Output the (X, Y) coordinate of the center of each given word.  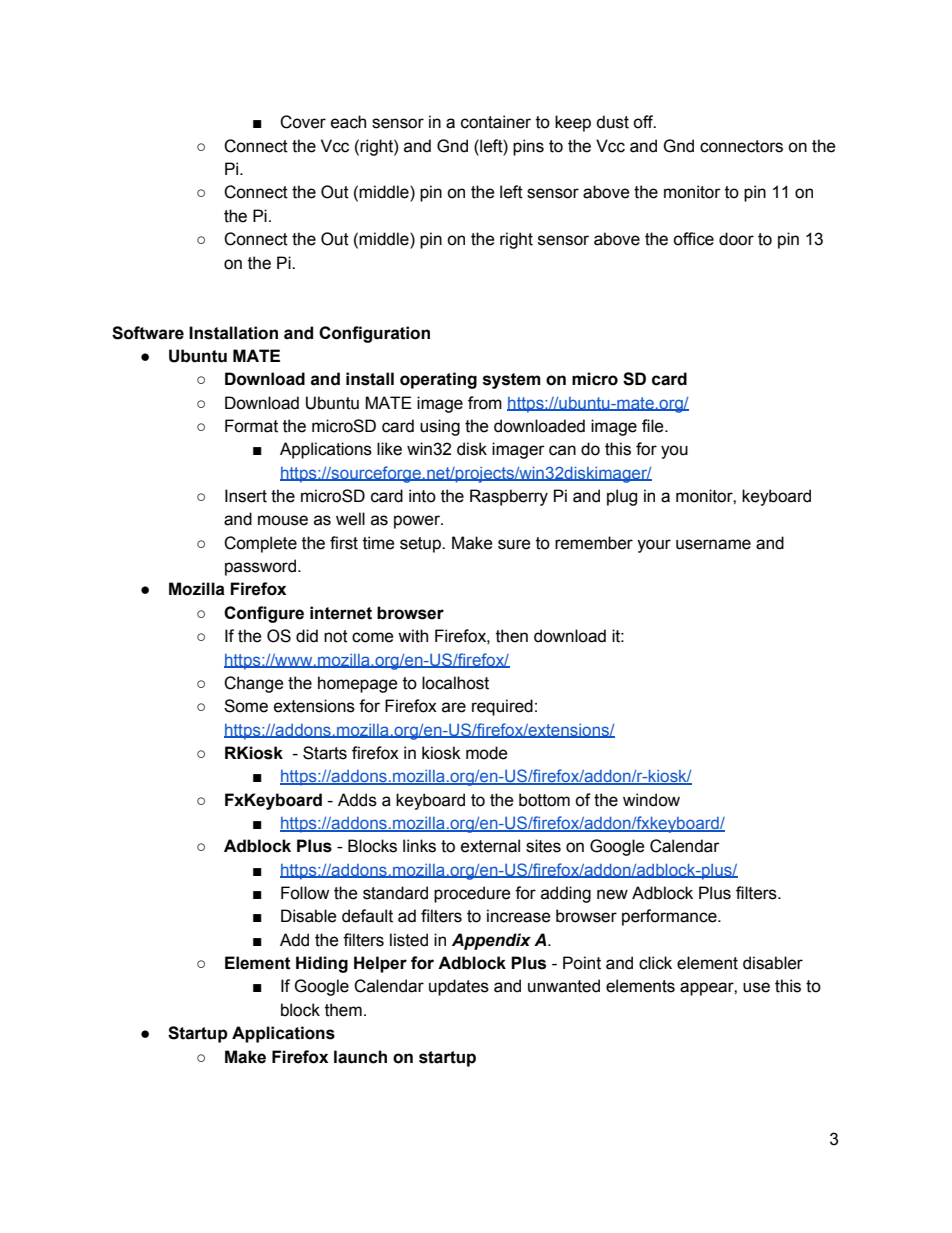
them (343, 1010)
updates (459, 987)
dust (612, 122)
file (654, 426)
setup (421, 545)
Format (251, 426)
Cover (303, 122)
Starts (325, 753)
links (419, 846)
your (654, 546)
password (260, 567)
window (651, 800)
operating (438, 380)
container (496, 122)
